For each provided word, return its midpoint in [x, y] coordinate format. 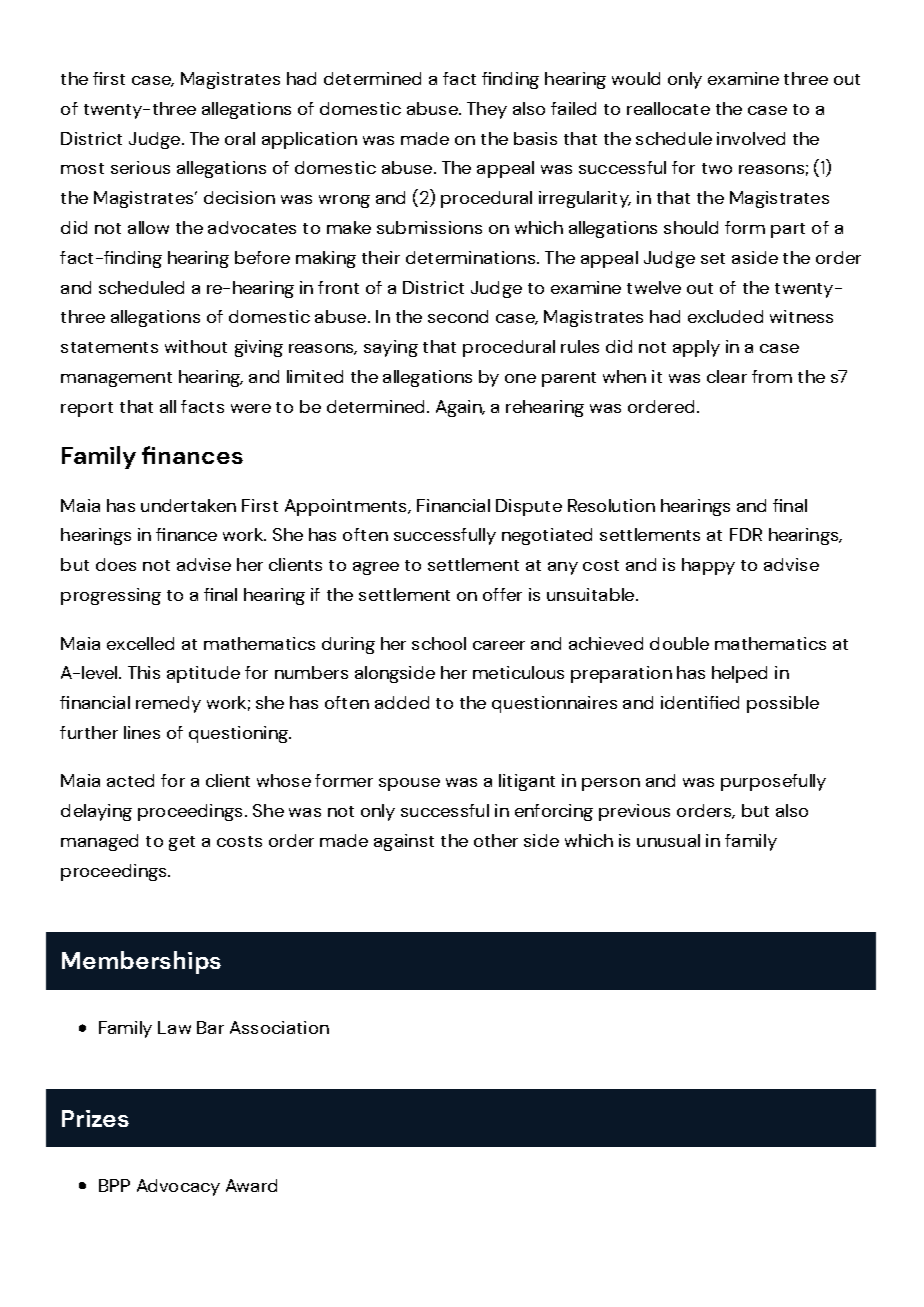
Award [251, 1185]
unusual [668, 840]
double [679, 643]
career [499, 645]
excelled [140, 643]
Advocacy [178, 1187]
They [487, 110]
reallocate [668, 108]
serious [140, 167]
